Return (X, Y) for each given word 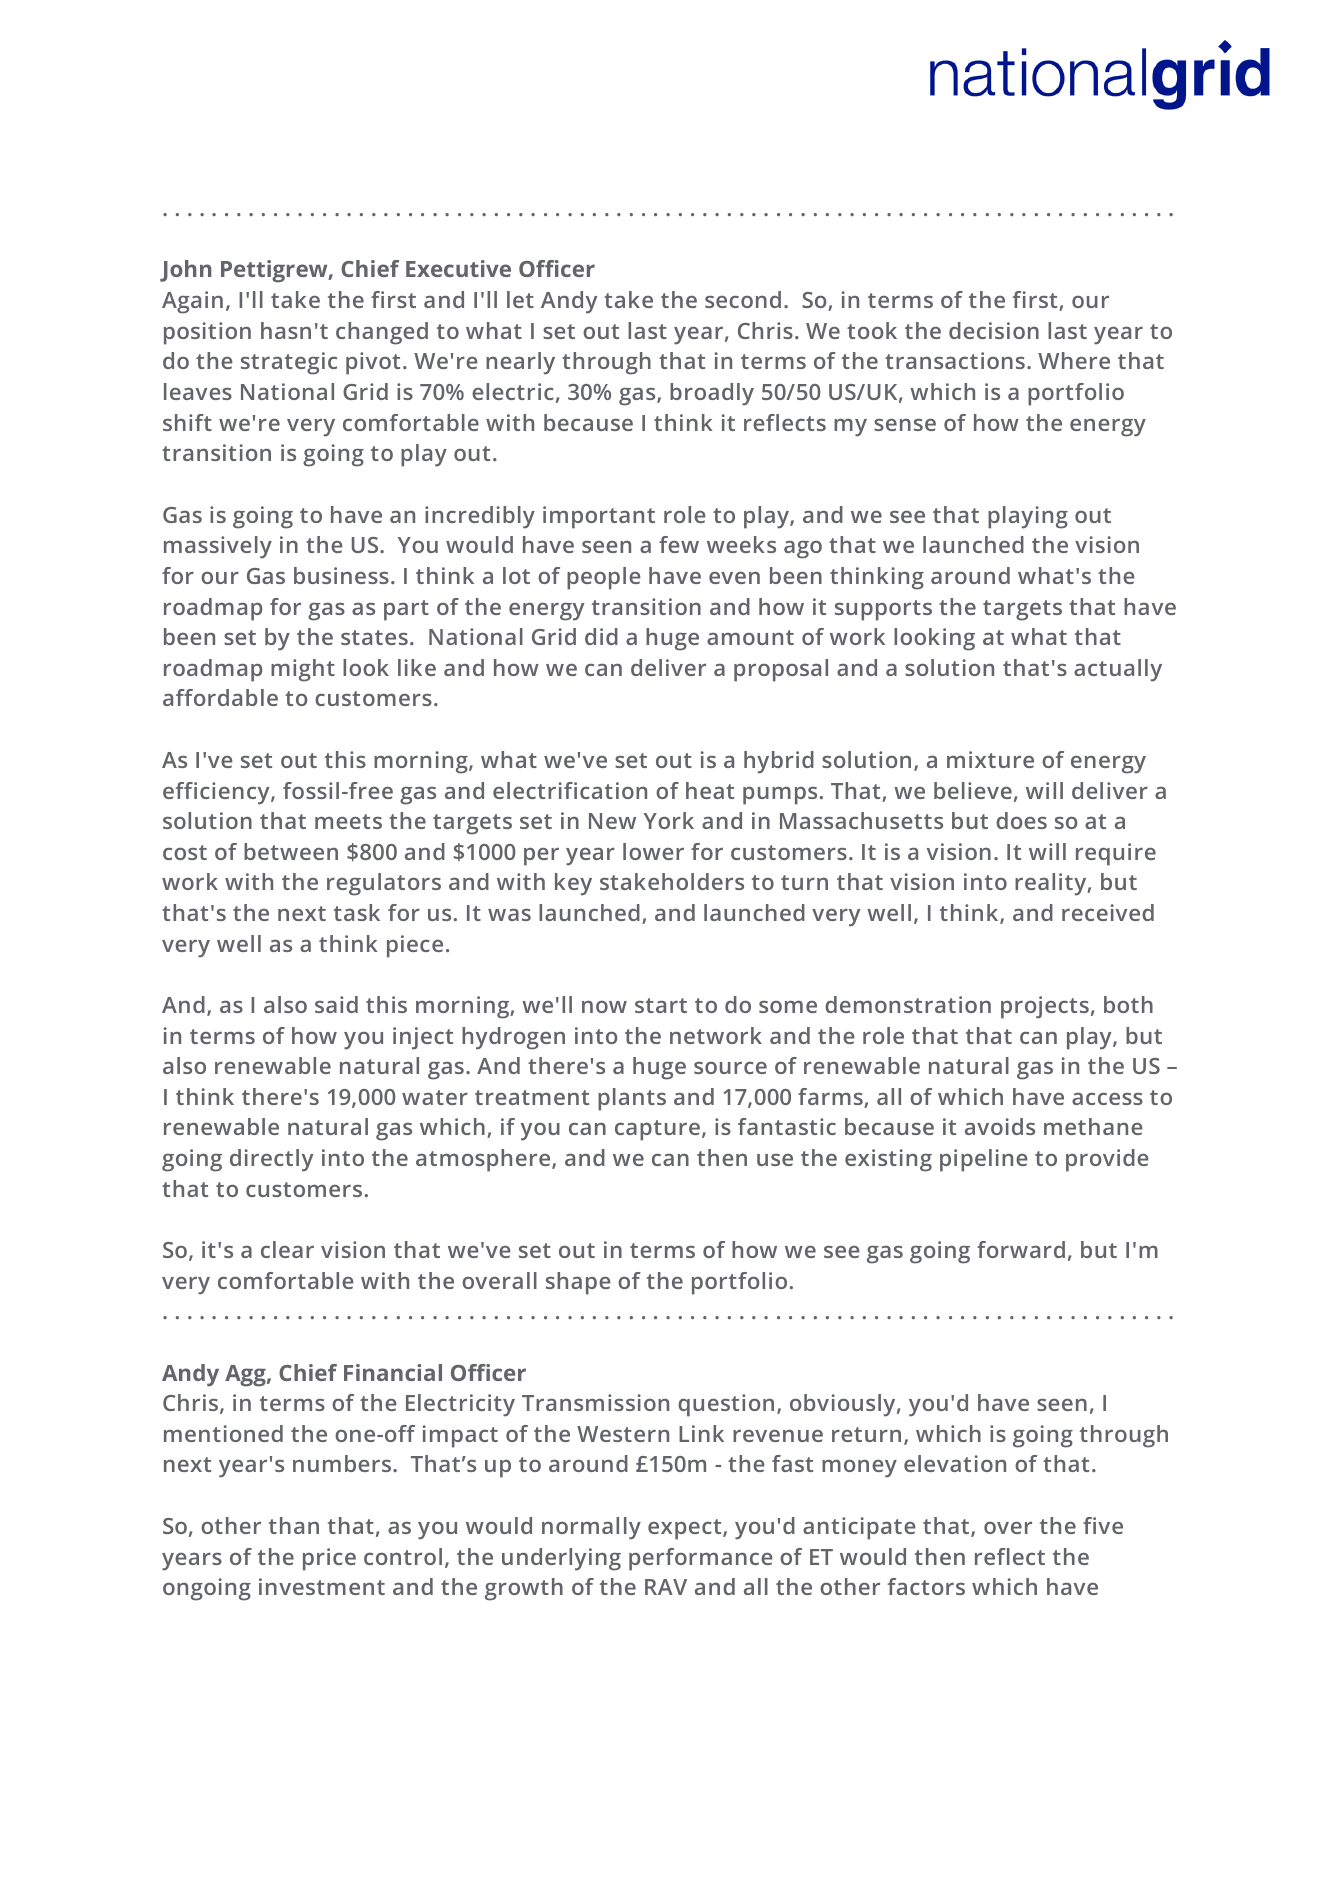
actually (1118, 670)
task (357, 912)
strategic (289, 363)
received (1108, 912)
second (743, 299)
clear (287, 1249)
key (573, 884)
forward (1021, 1249)
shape (578, 1283)
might (303, 670)
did (601, 636)
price (329, 1559)
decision (994, 330)
